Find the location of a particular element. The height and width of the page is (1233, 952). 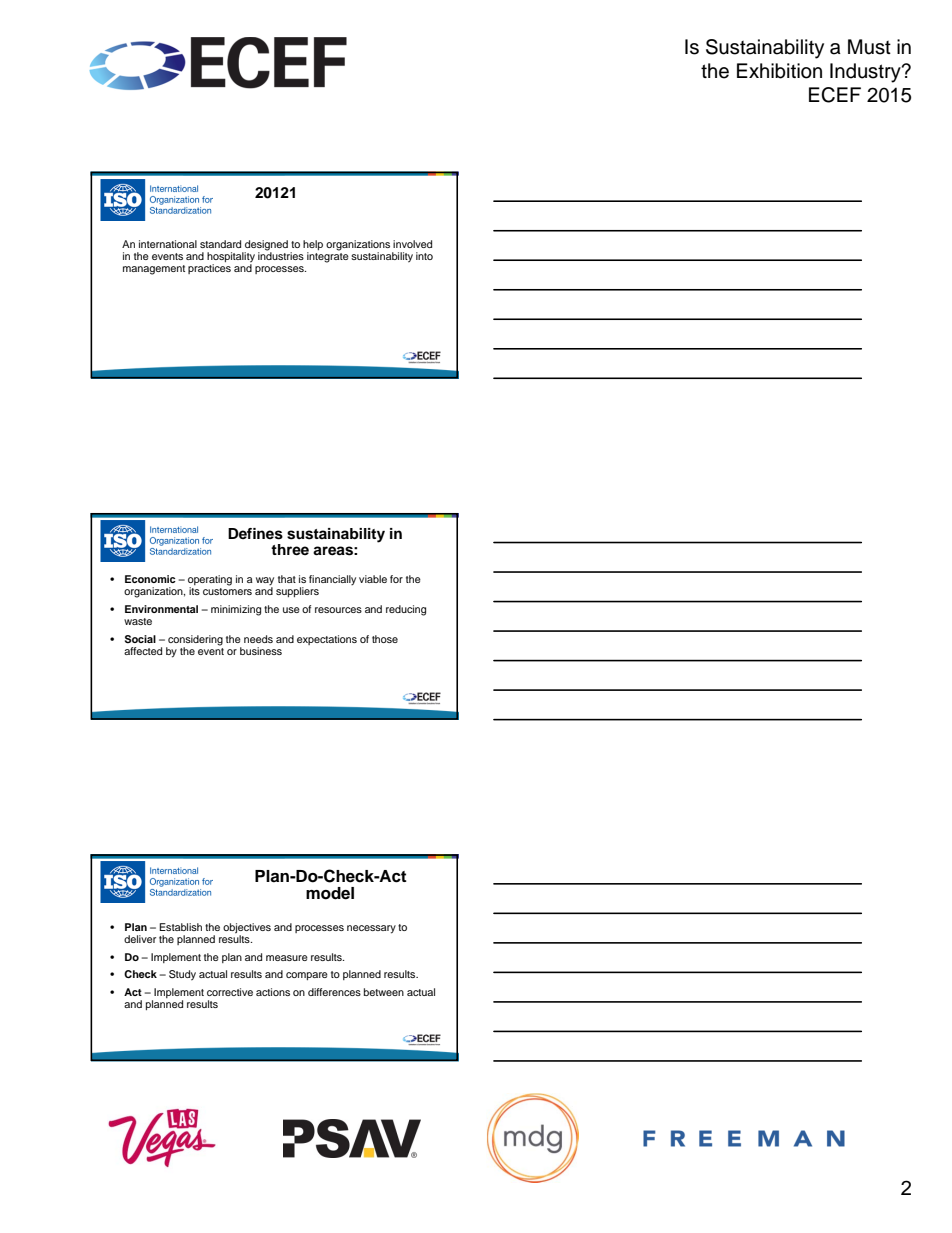

corrective is located at coordinates (230, 992).
